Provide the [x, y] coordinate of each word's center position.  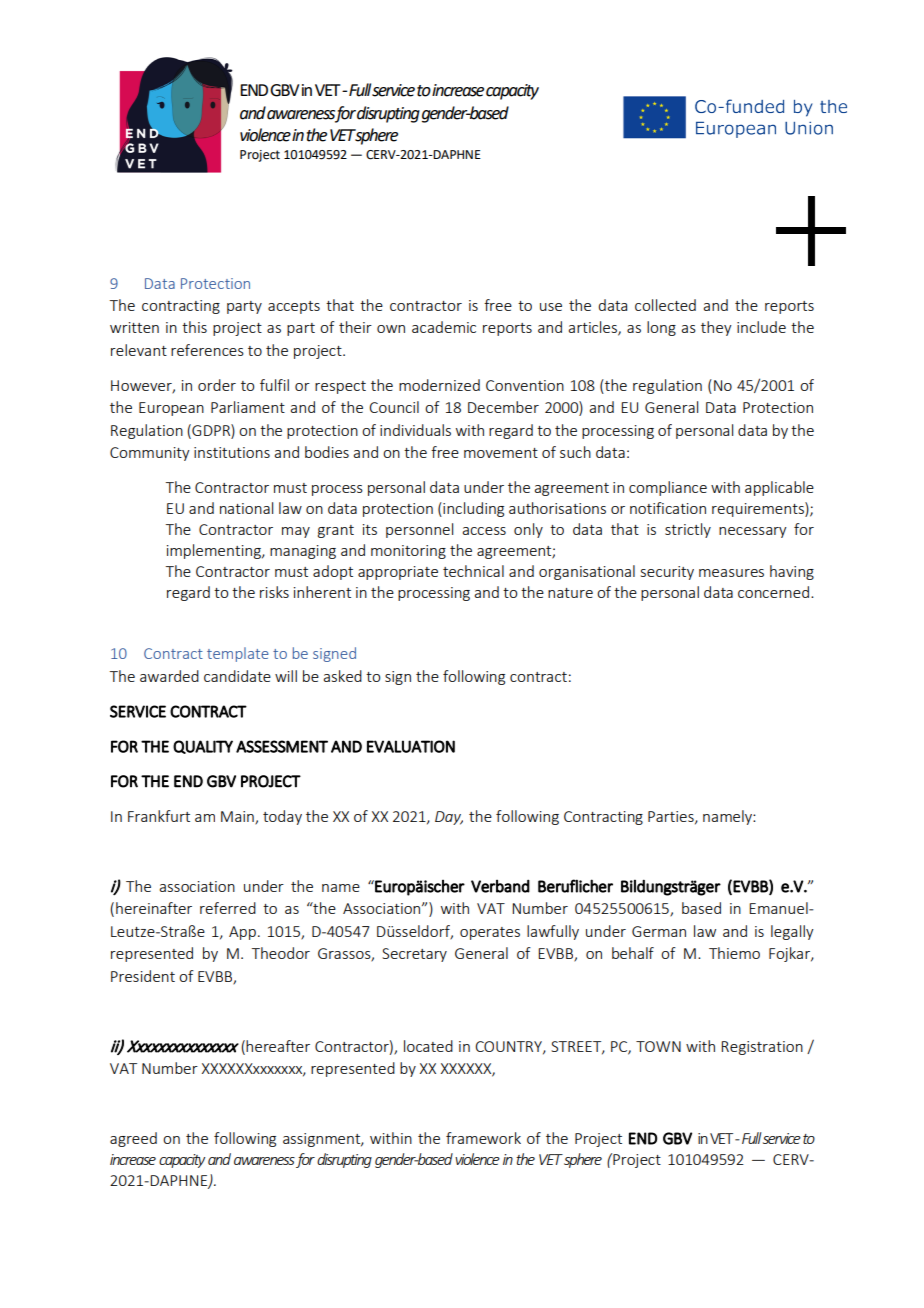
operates [490, 933]
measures [731, 573]
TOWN [658, 1046]
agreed [133, 1139]
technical [473, 571]
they [716, 328]
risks [274, 592]
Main [238, 817]
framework [483, 1138]
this [194, 327]
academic [444, 327]
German [659, 931]
